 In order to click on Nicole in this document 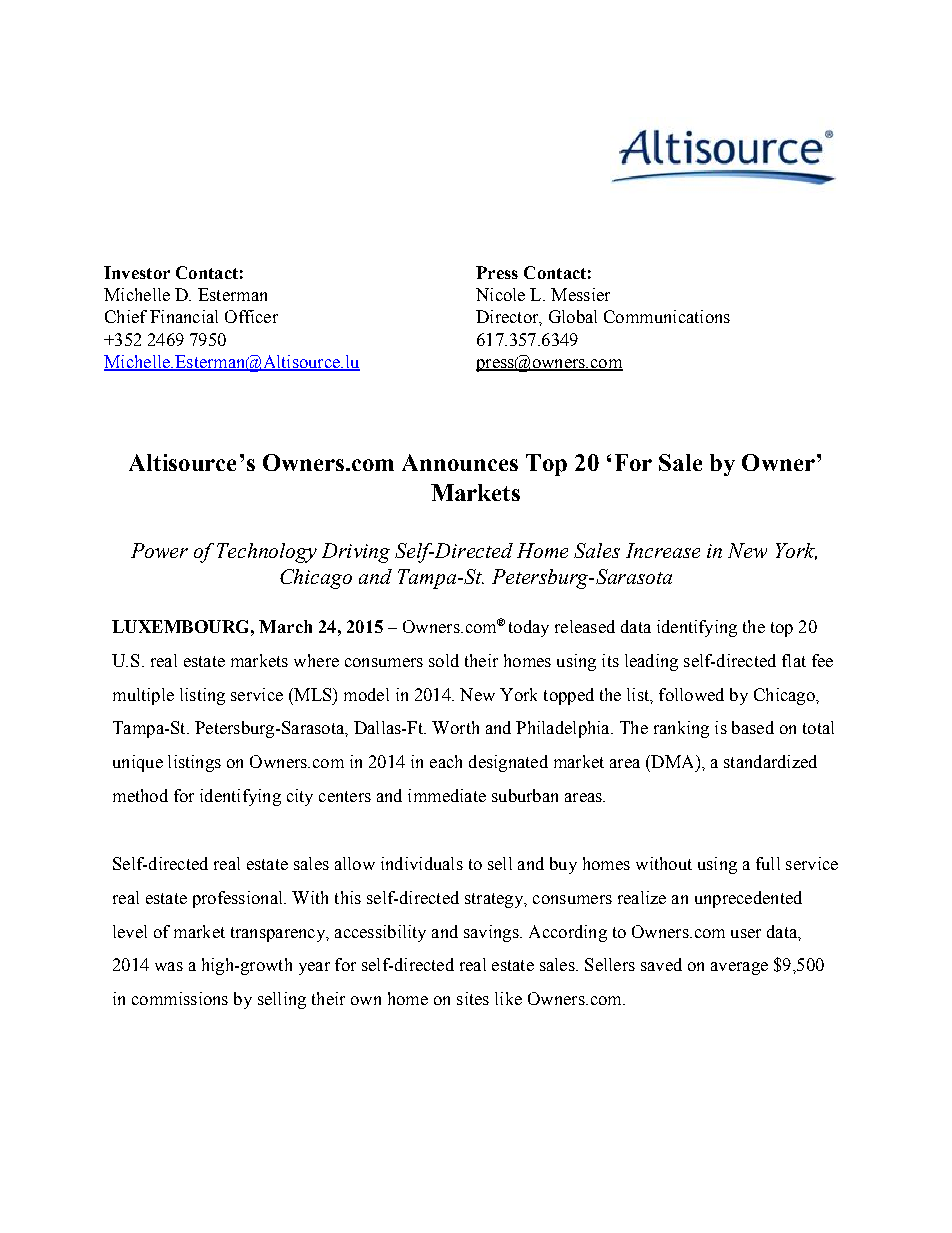, I will do `click(500, 294)`.
